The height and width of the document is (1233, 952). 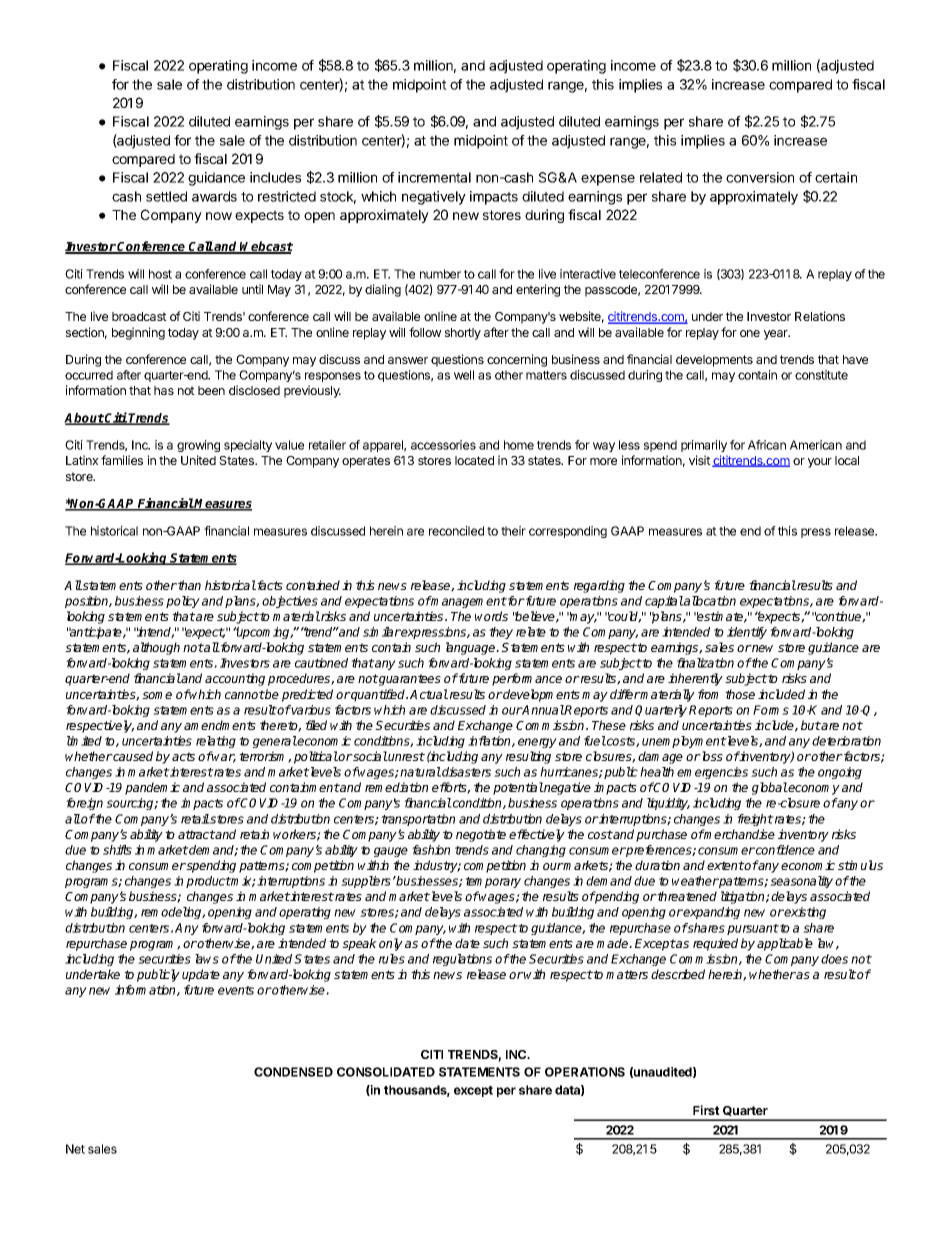 What do you see at coordinates (747, 633) in the document?
I see `identify` at bounding box center [747, 633].
